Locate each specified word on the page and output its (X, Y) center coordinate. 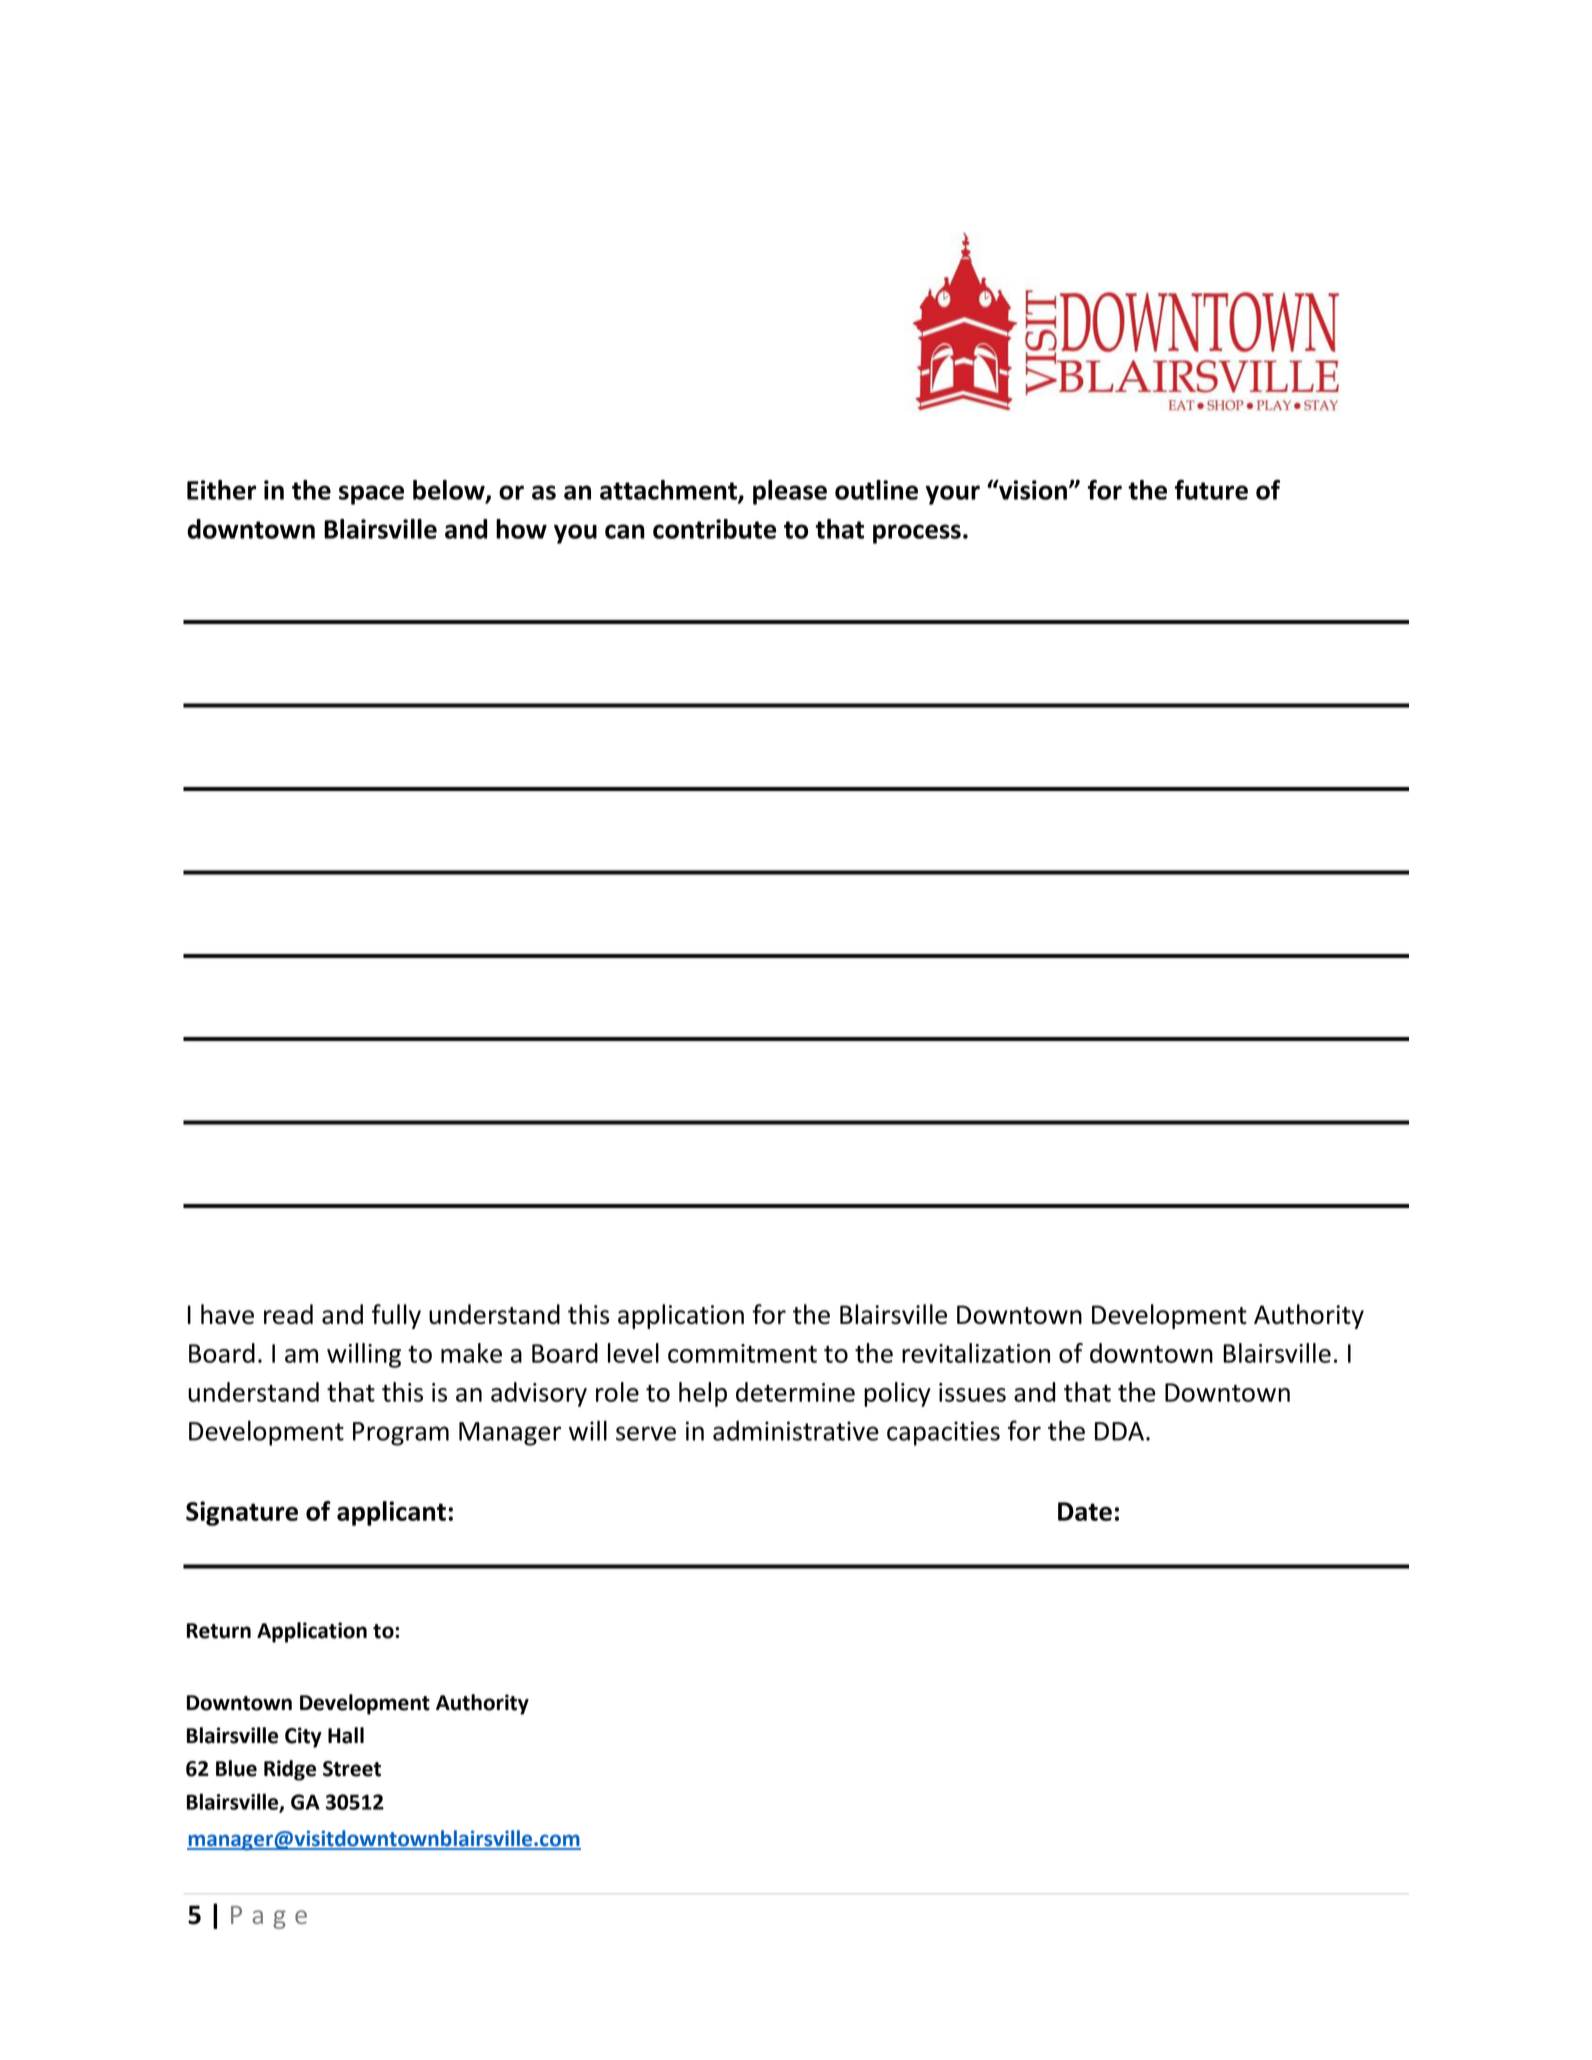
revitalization (976, 1353)
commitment (742, 1353)
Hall (346, 1735)
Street (352, 1769)
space (371, 495)
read (288, 1314)
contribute (714, 529)
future (1211, 489)
